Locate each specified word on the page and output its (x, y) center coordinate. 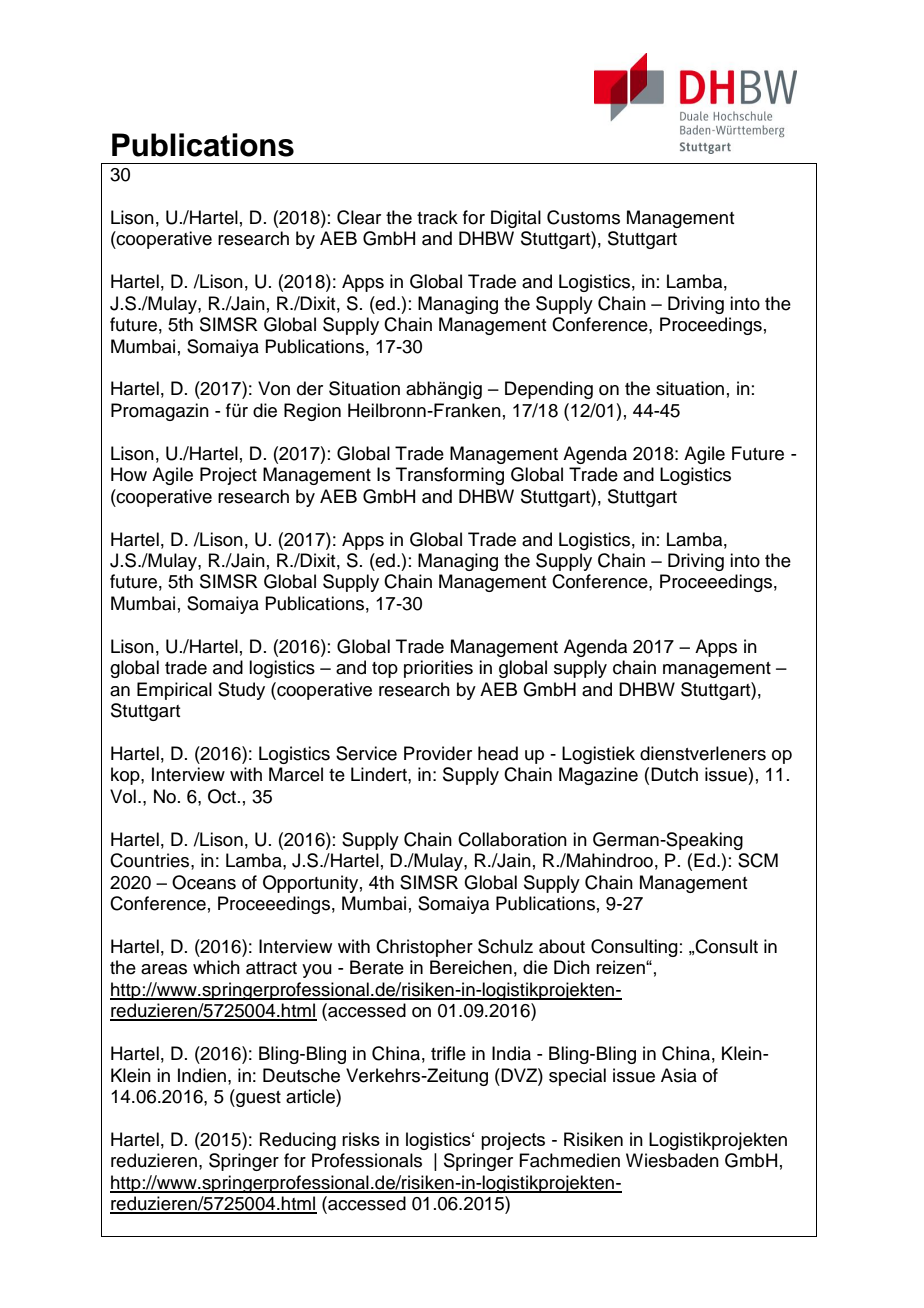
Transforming (450, 476)
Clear (359, 217)
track (437, 217)
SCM (758, 860)
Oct (223, 796)
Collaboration (512, 839)
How (129, 474)
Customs (583, 217)
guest (257, 1098)
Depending (549, 390)
